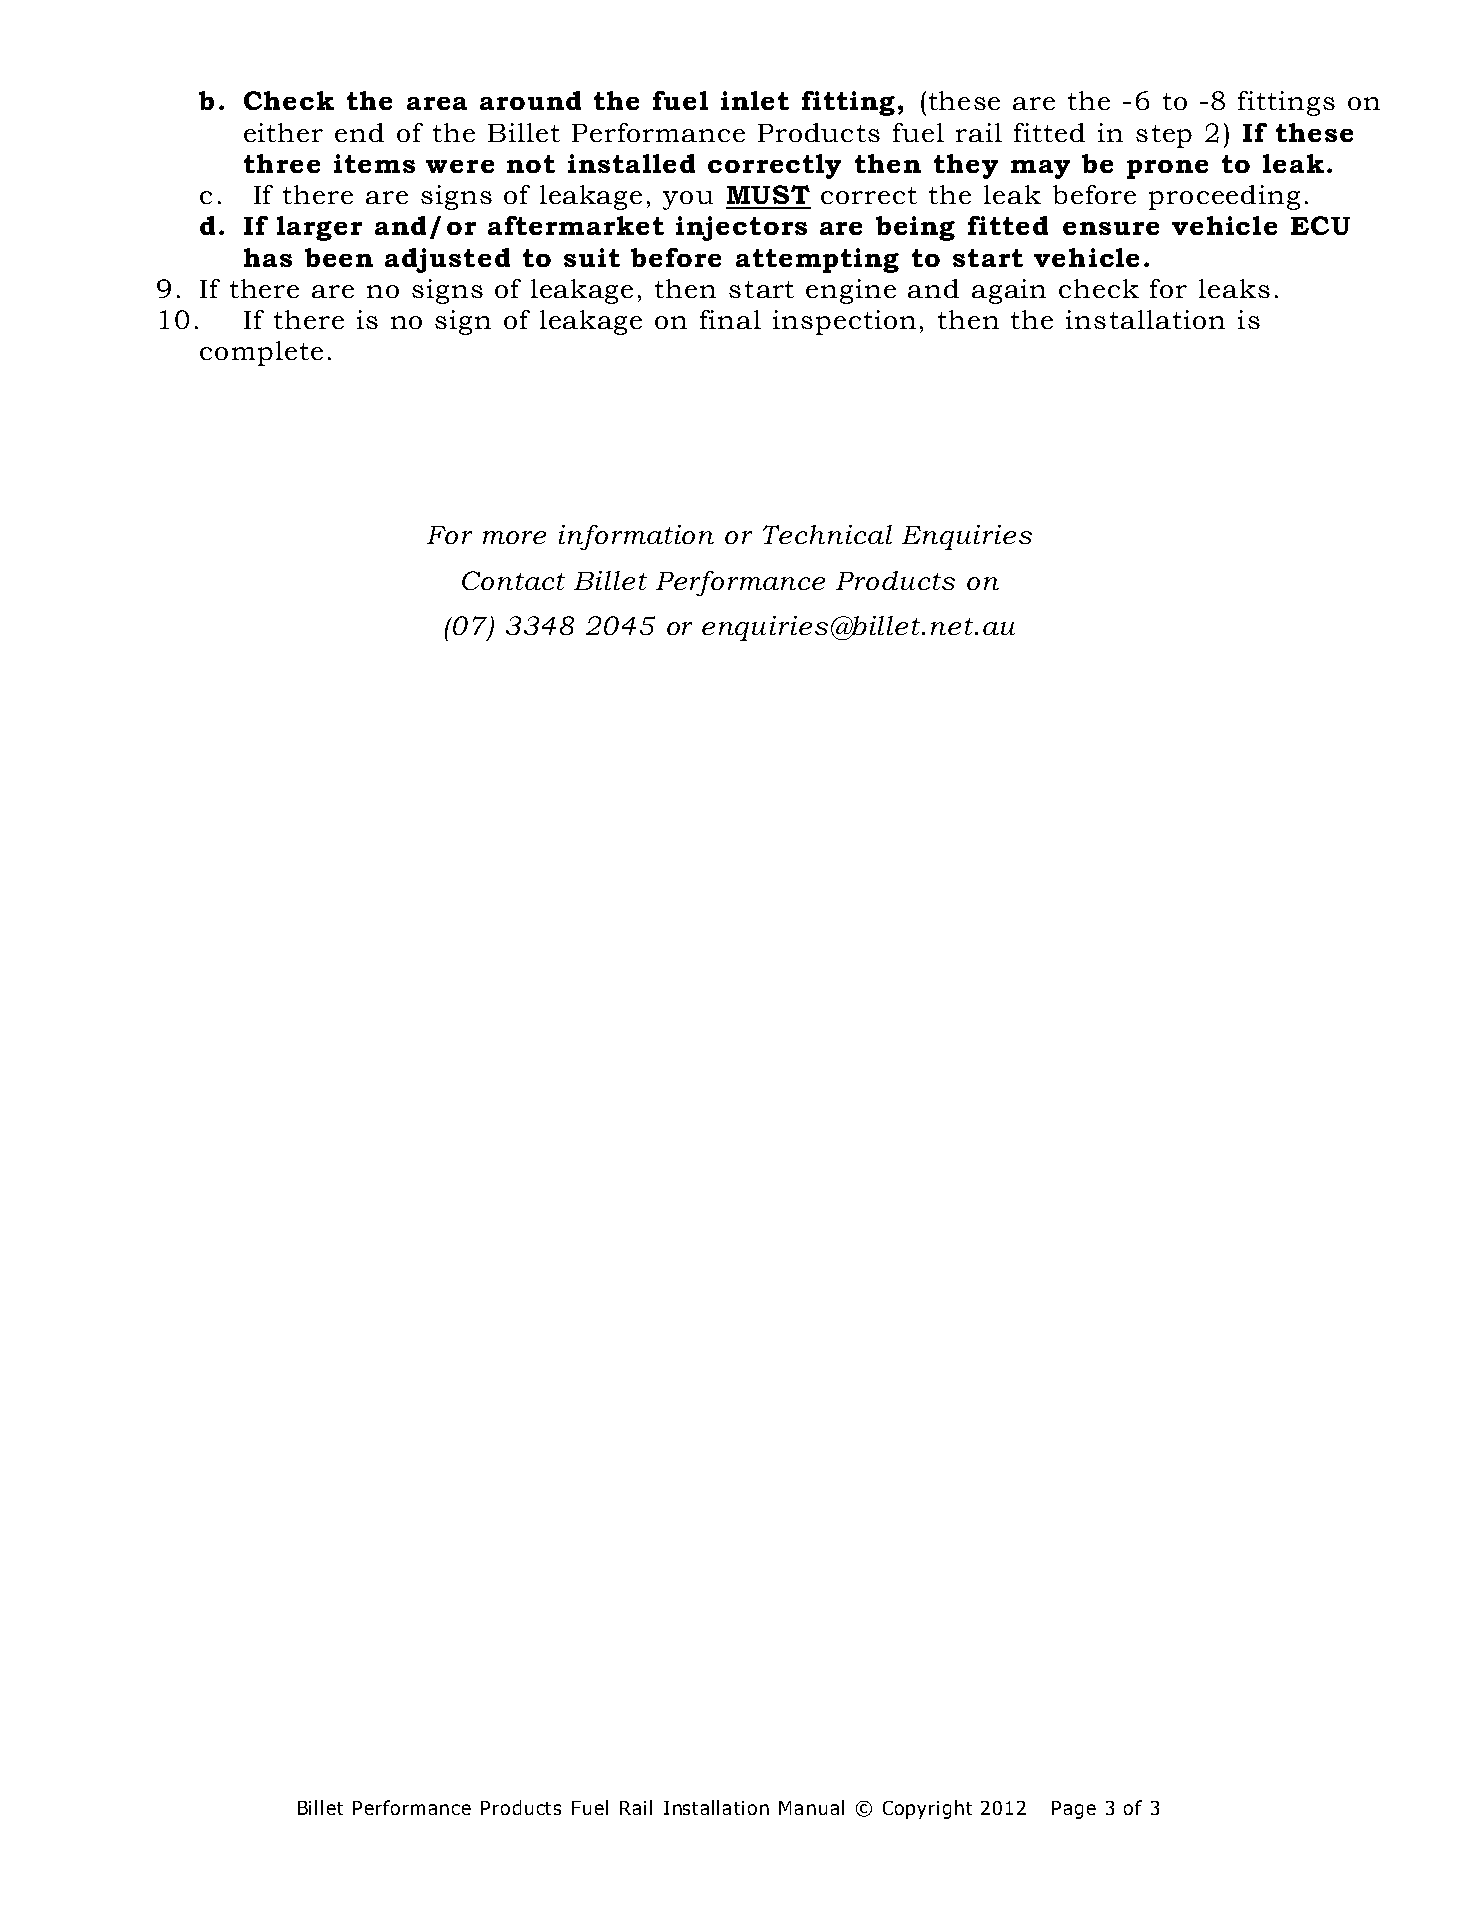 This document has width=1482, height=1918. Describe the element at coordinates (1009, 291) in the document. I see `again` at that location.
